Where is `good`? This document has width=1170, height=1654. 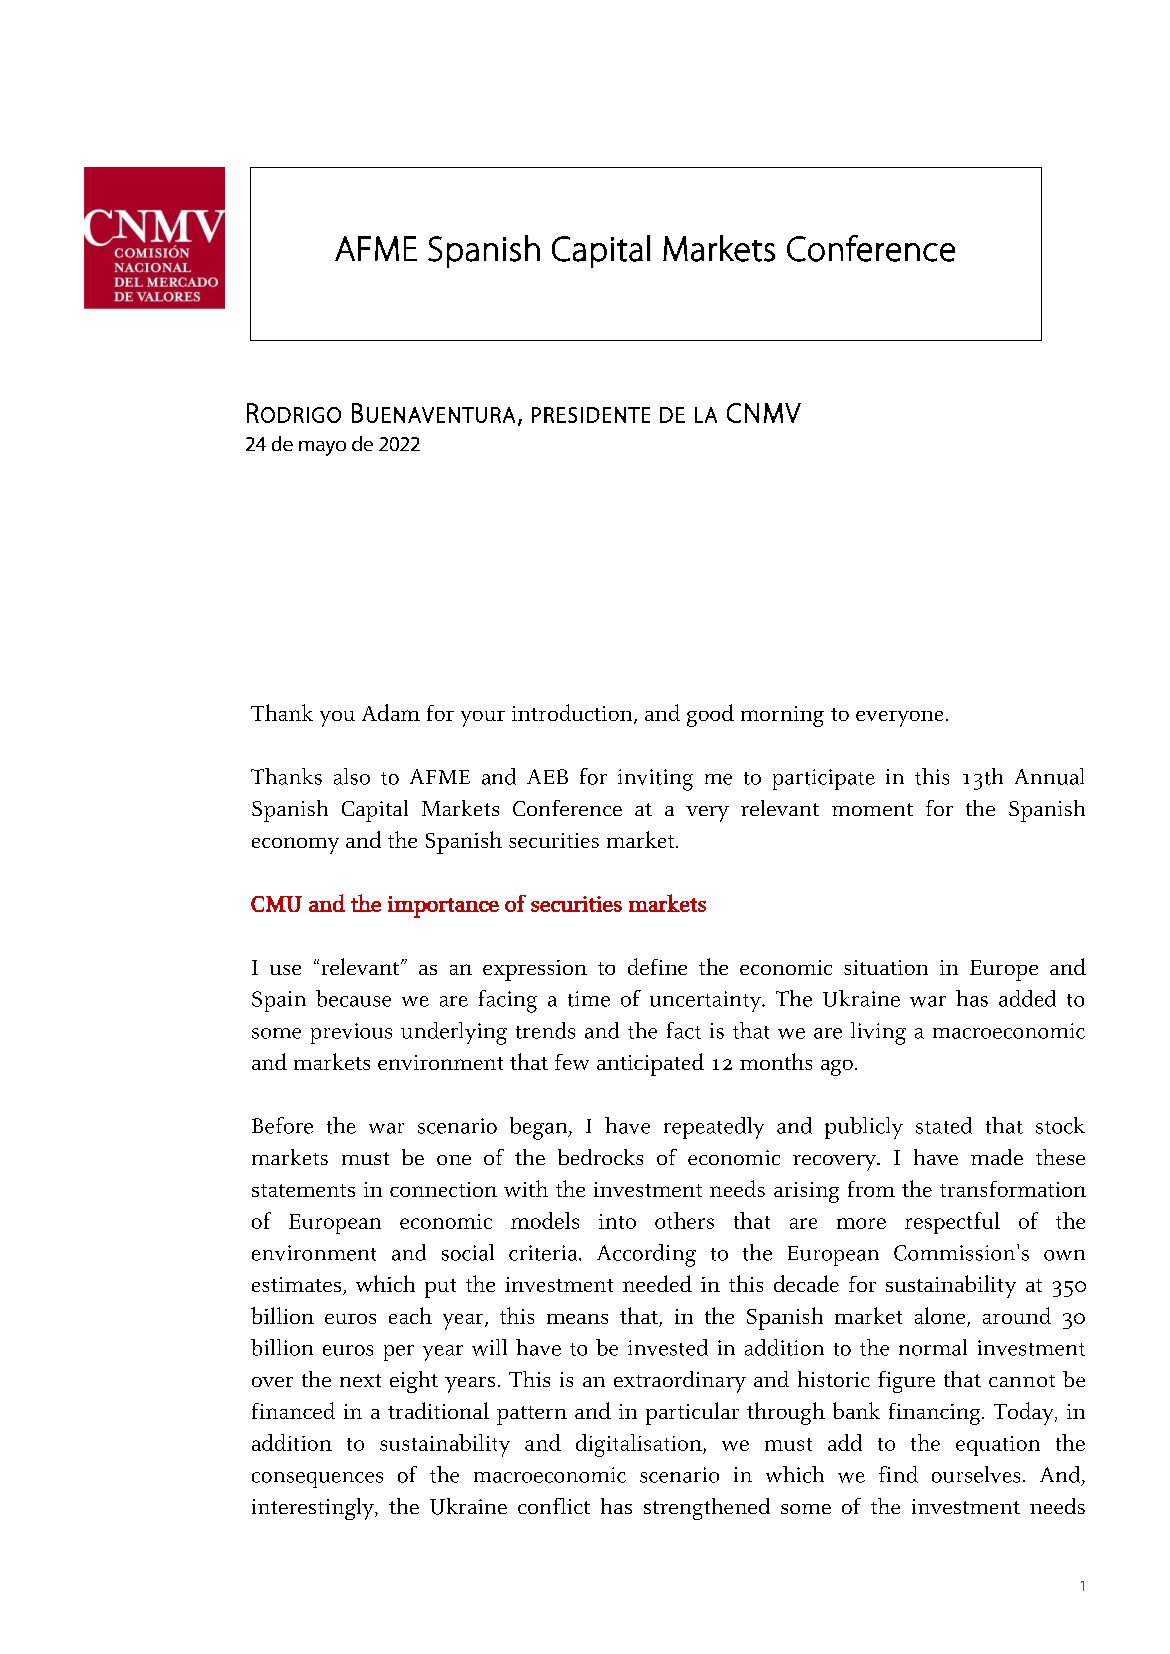 good is located at coordinates (710, 715).
